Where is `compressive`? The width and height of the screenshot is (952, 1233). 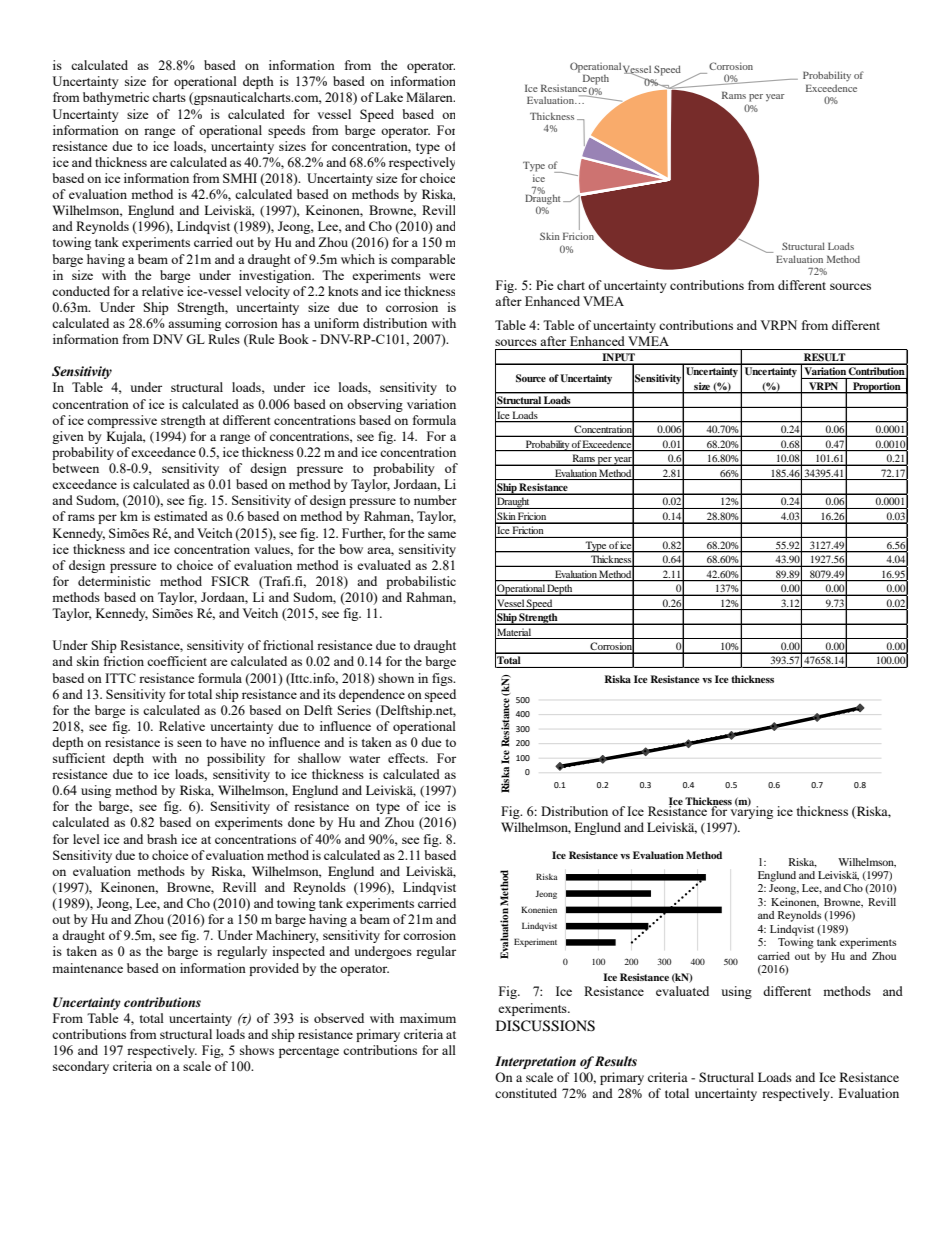
compressive is located at coordinates (122, 421).
